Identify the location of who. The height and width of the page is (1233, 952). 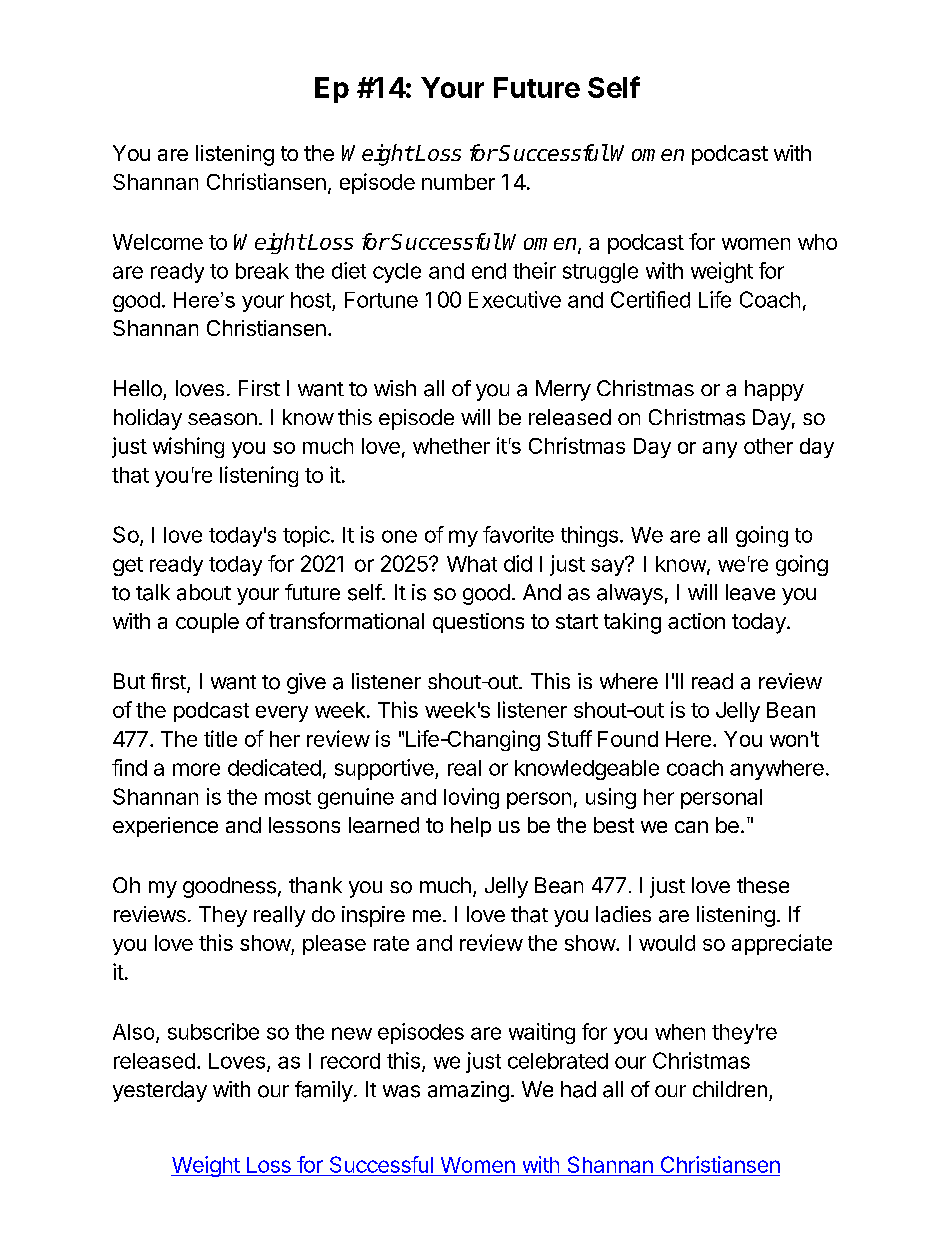
(817, 242).
